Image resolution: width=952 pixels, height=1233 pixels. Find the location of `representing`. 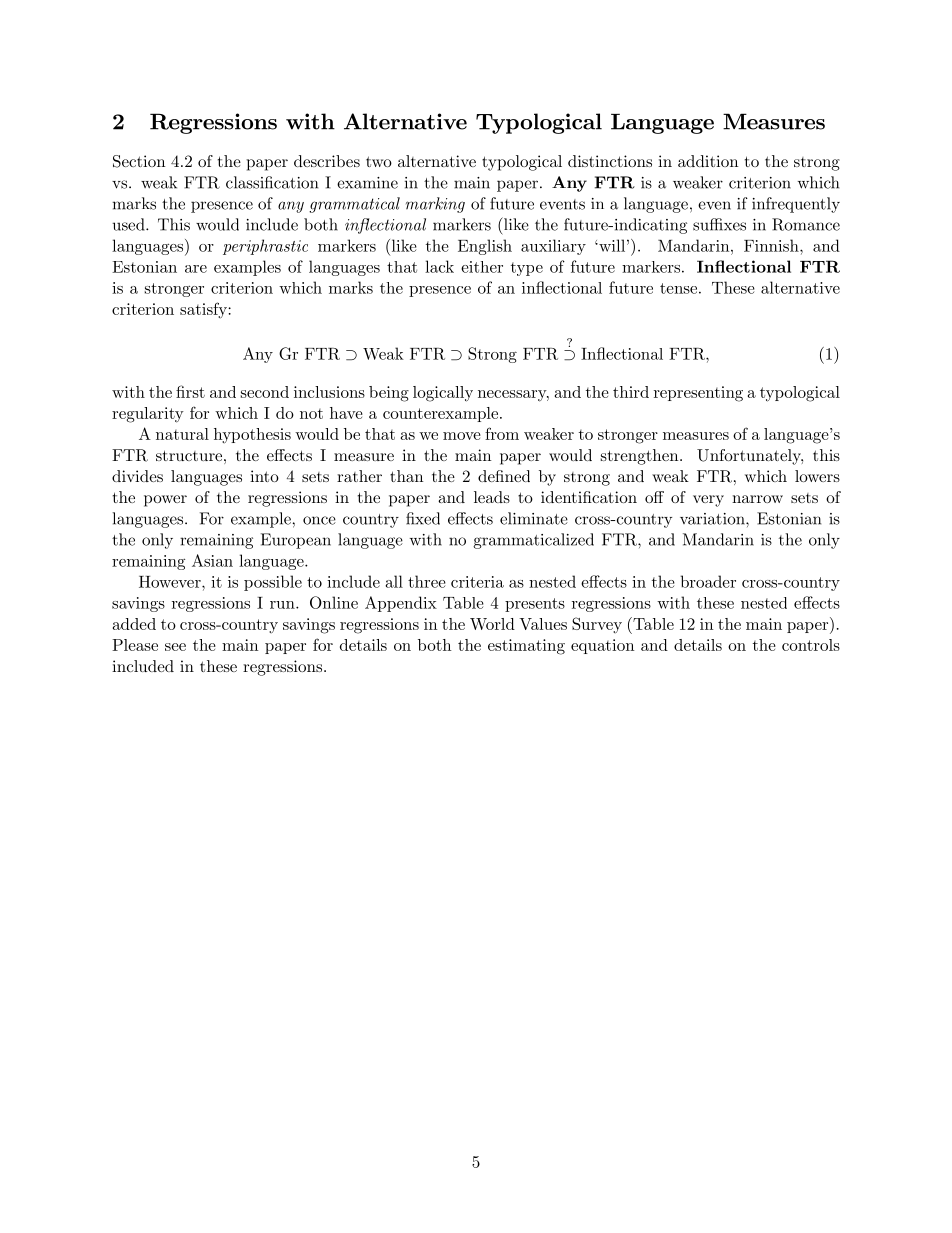

representing is located at coordinates (698, 394).
